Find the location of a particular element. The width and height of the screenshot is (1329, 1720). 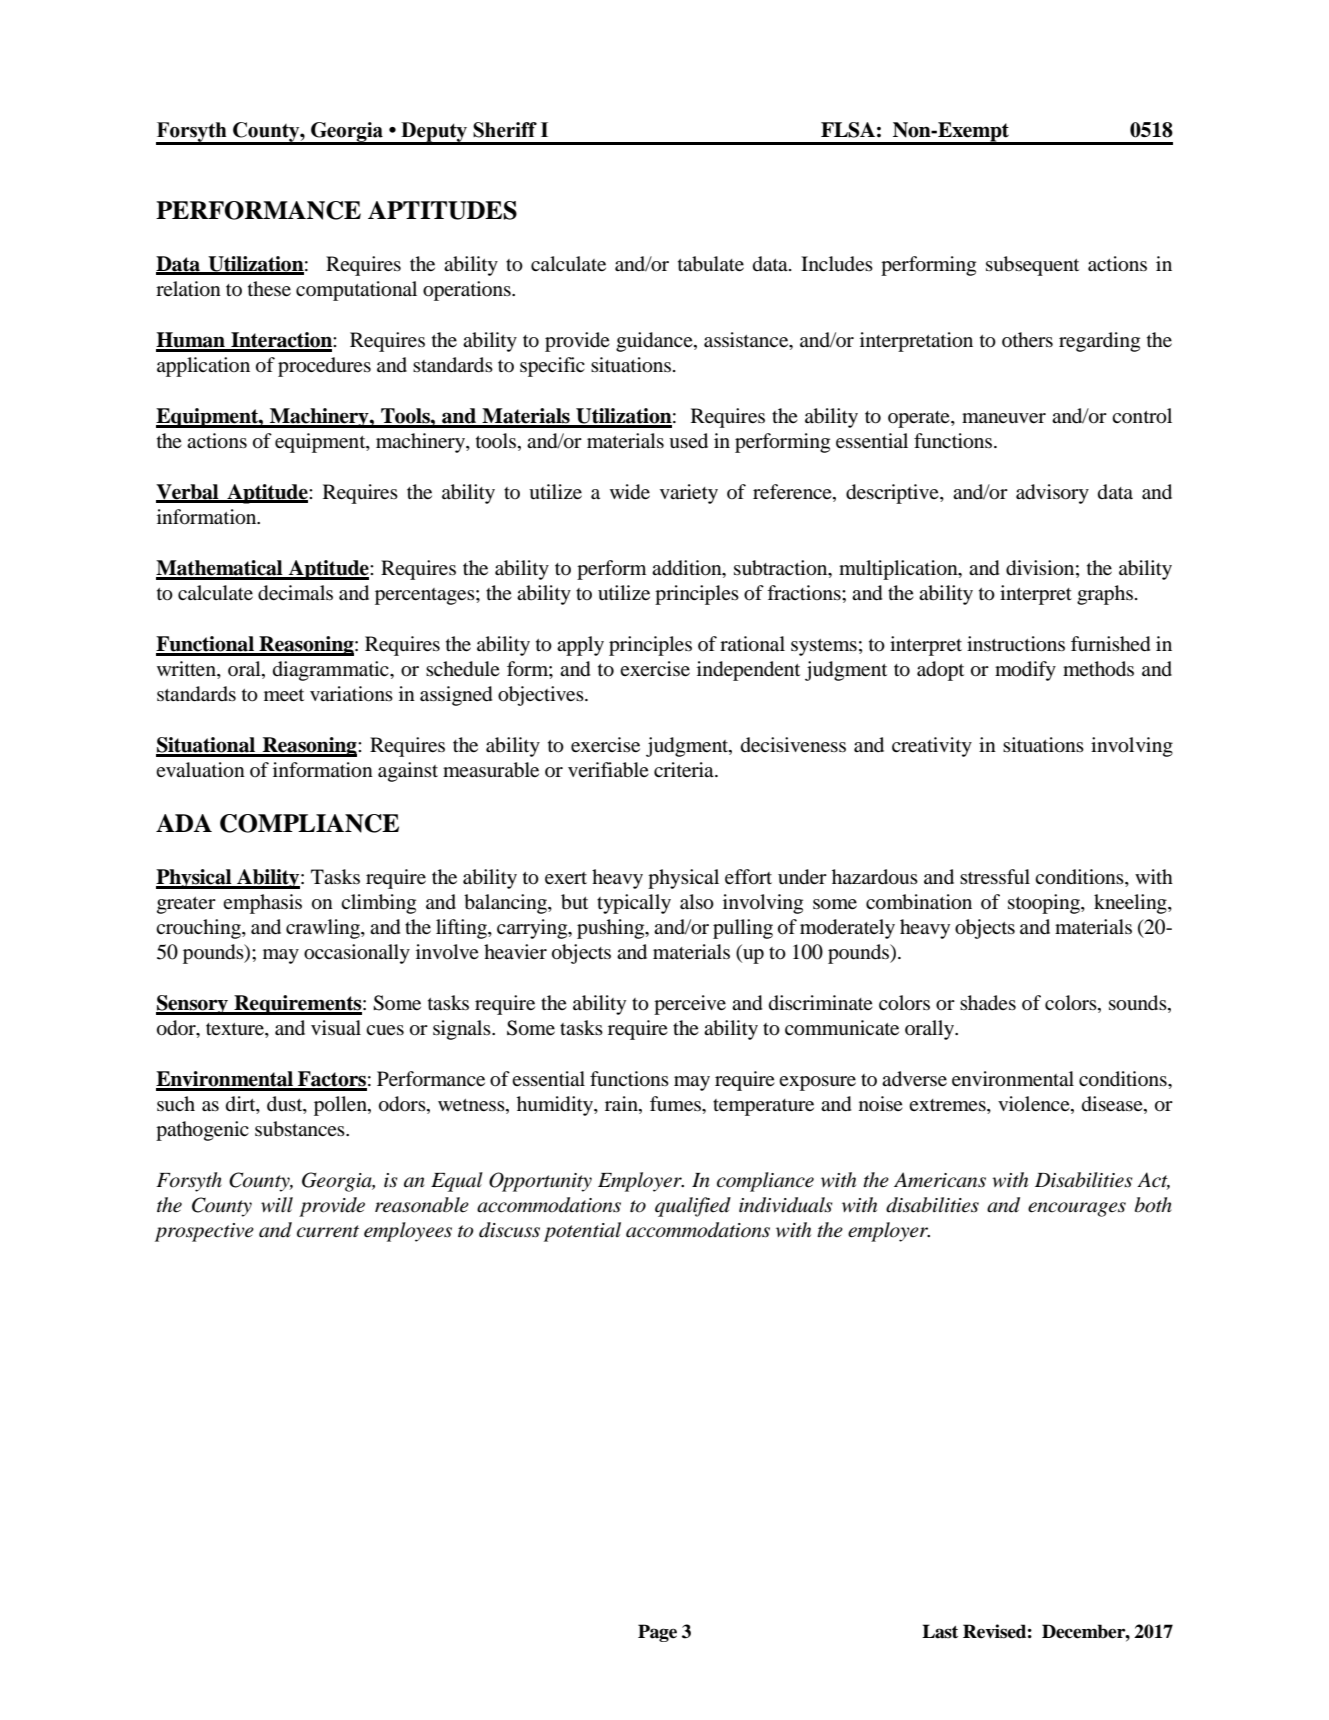

Last is located at coordinates (940, 1631).
